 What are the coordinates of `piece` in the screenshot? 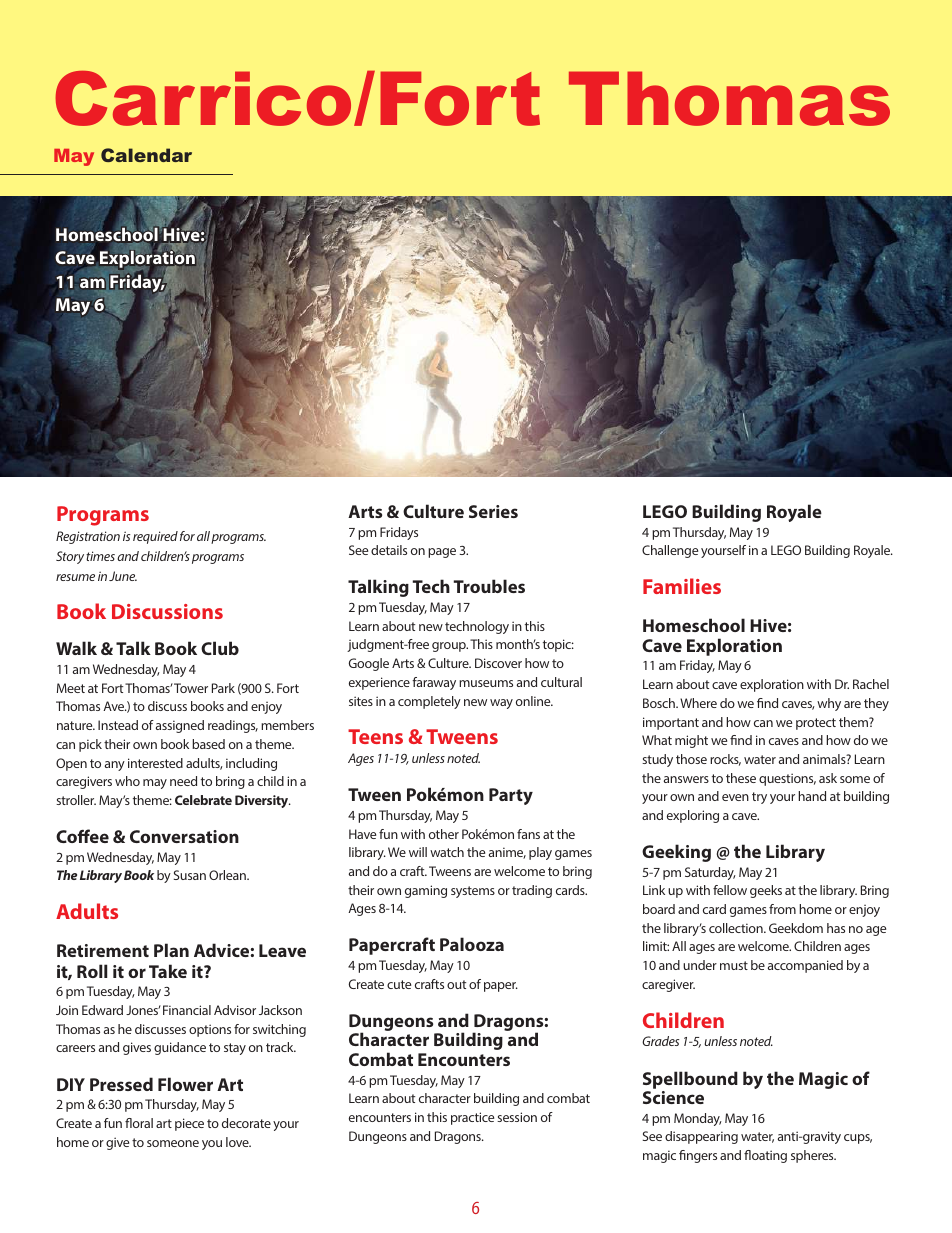 It's located at (189, 1124).
